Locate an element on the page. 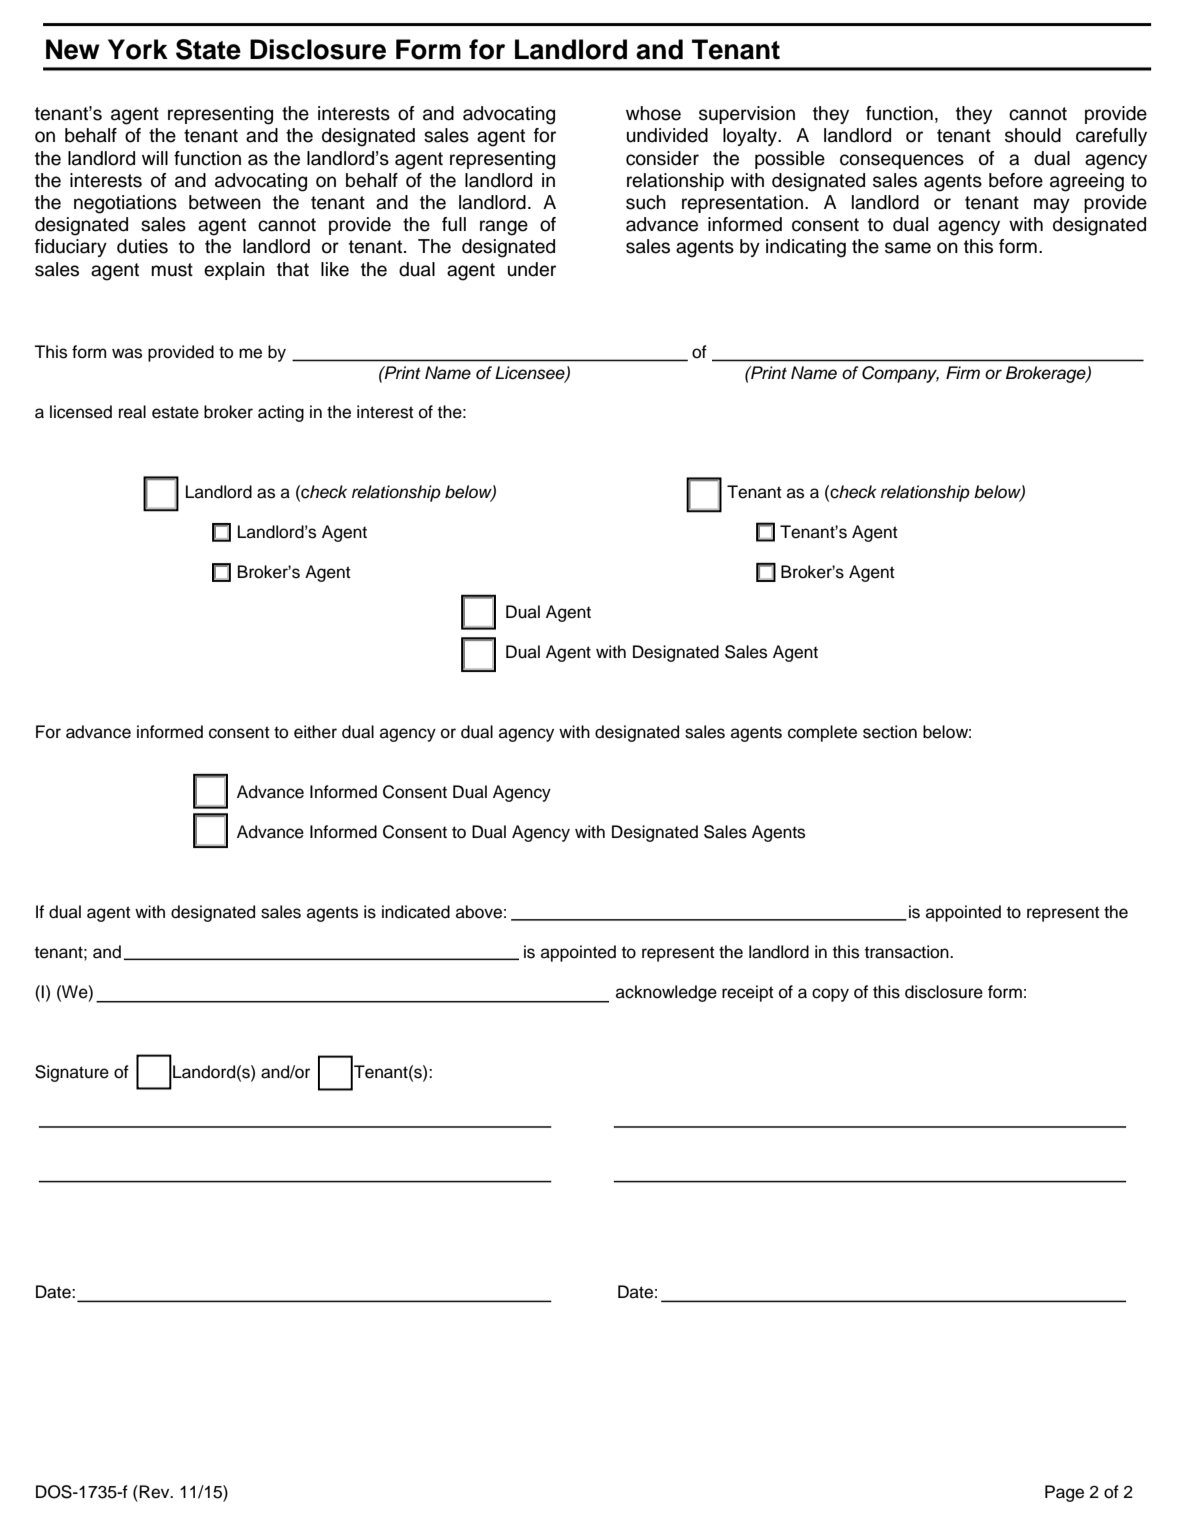  York is located at coordinates (138, 49).
